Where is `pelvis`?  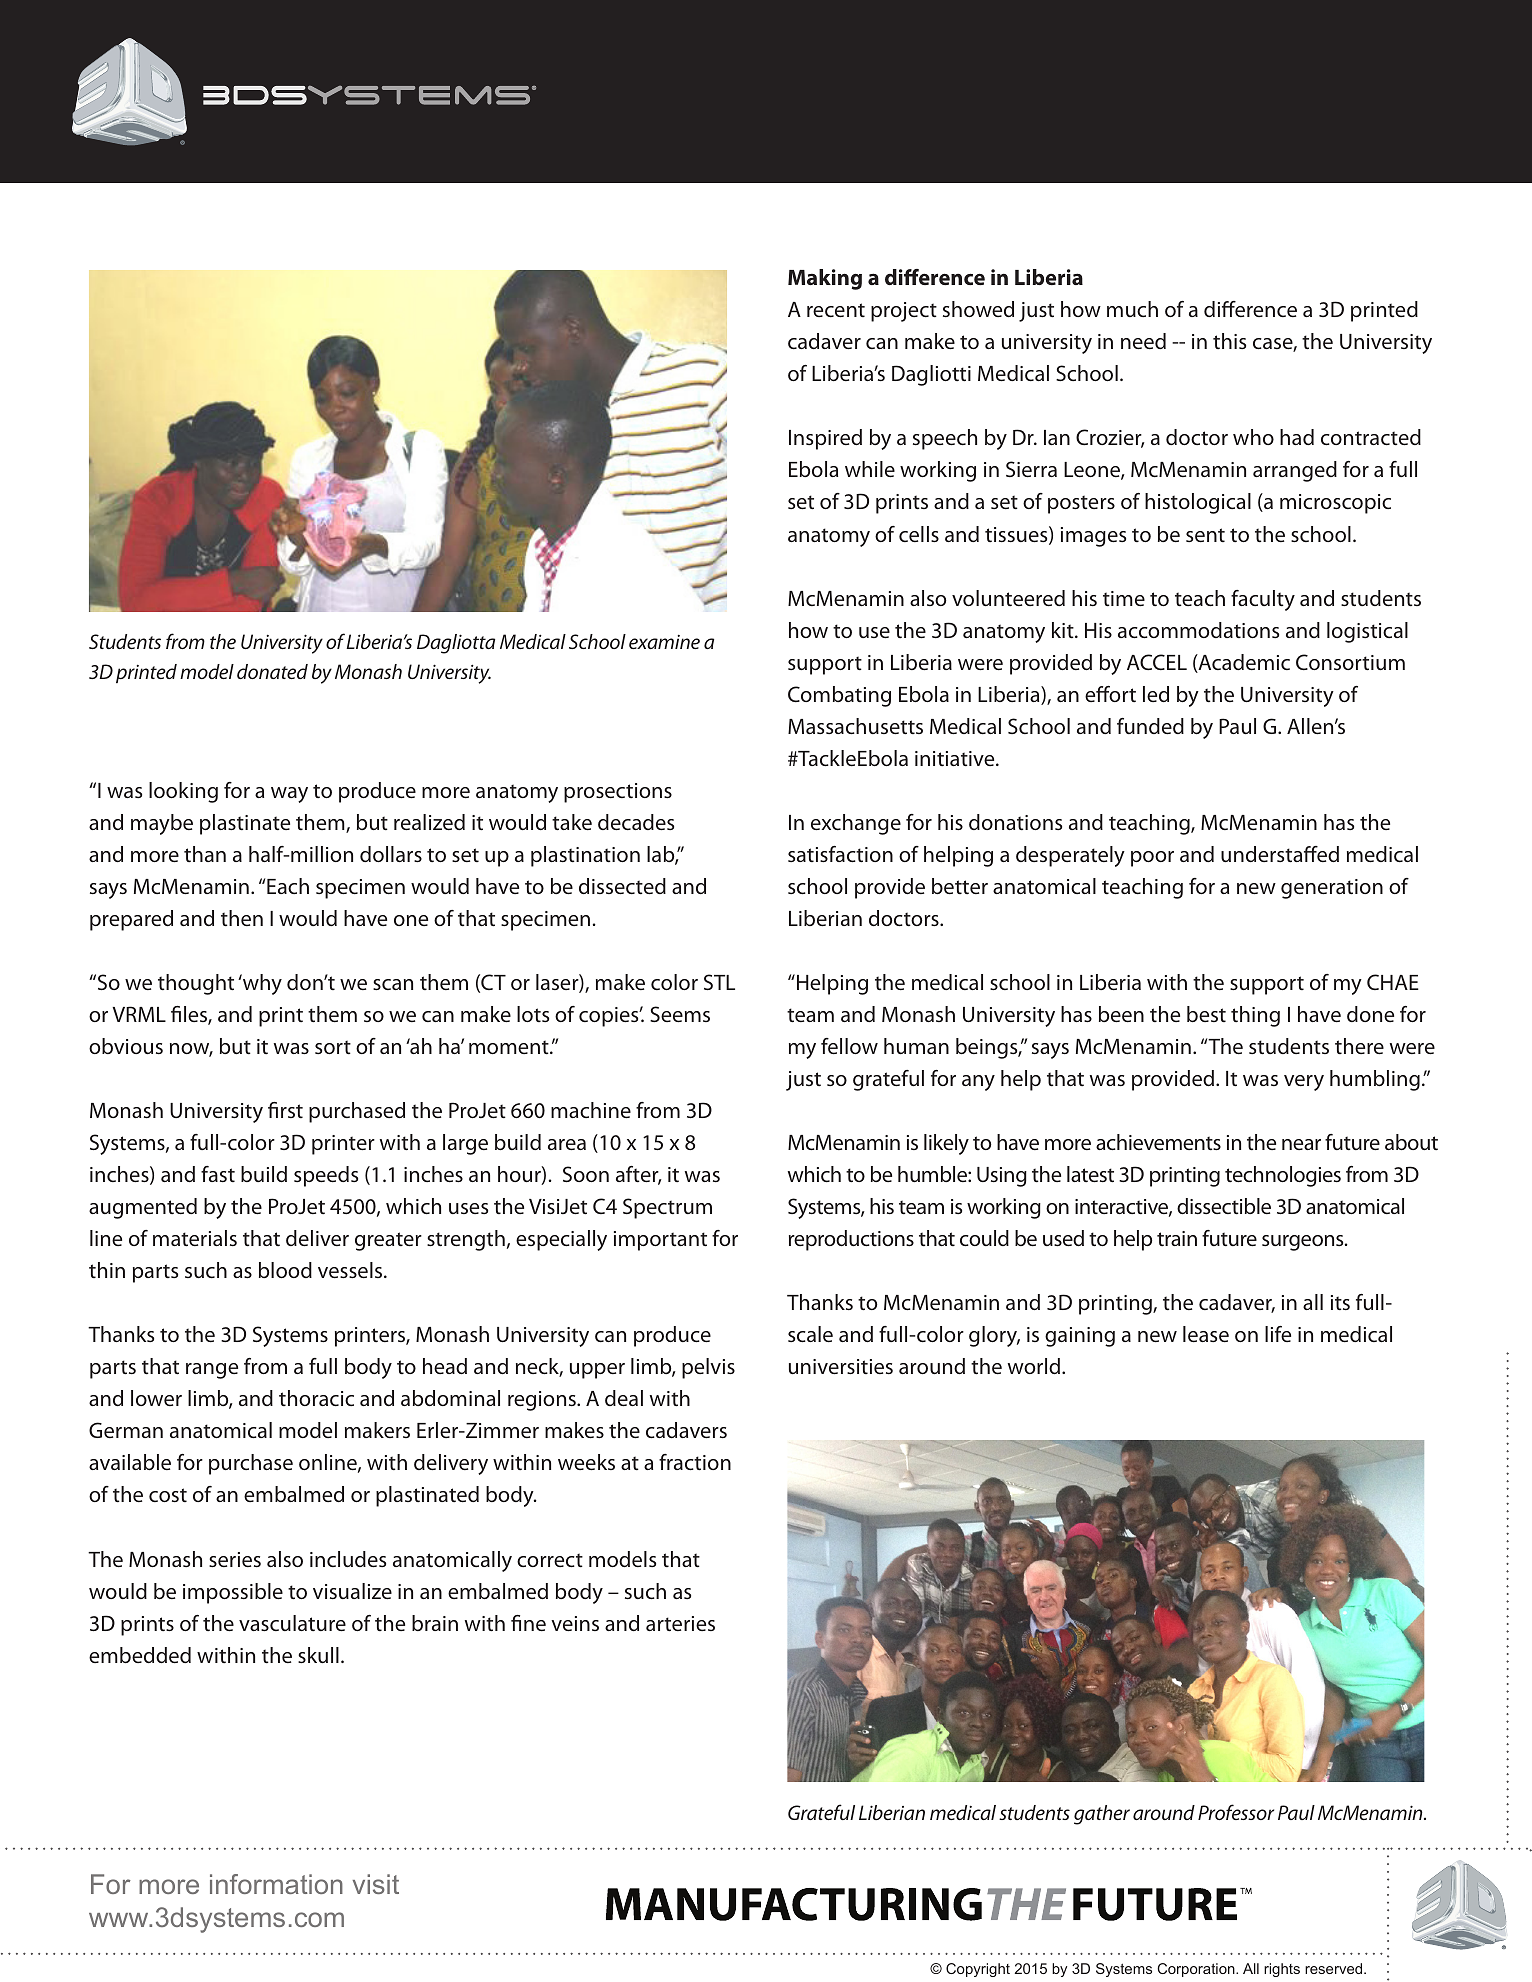
pelvis is located at coordinates (708, 1368).
